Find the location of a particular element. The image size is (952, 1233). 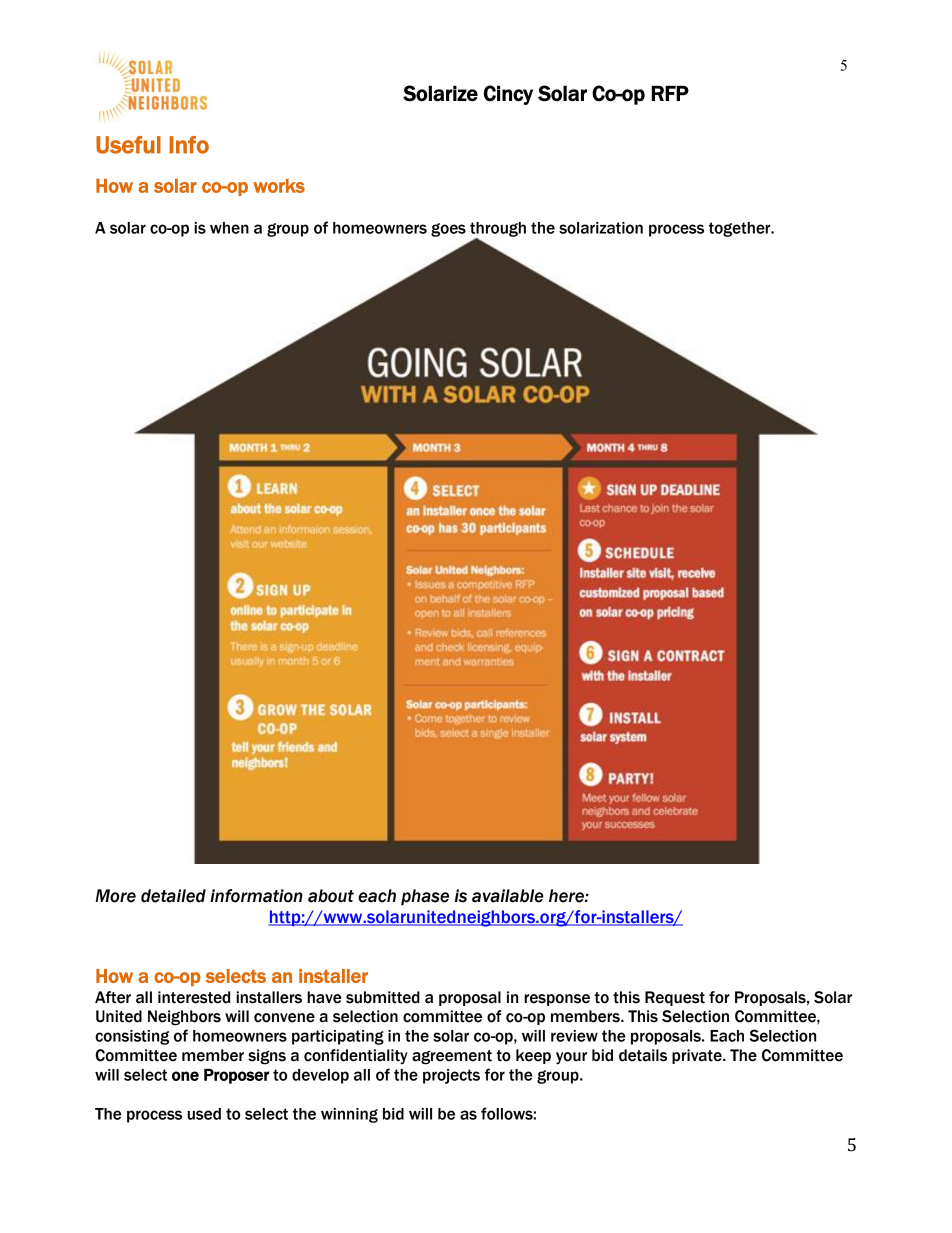

works is located at coordinates (279, 186).
